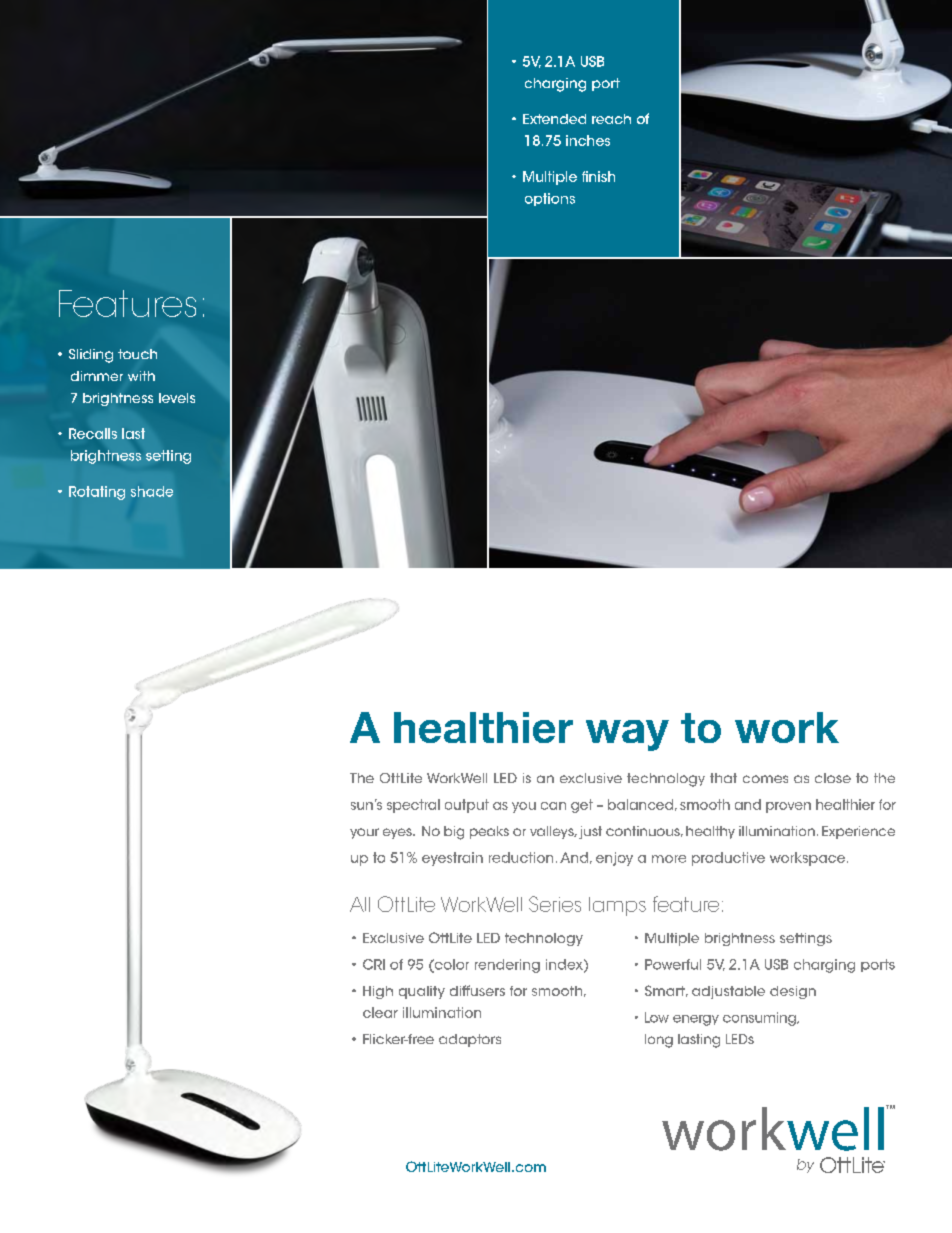  I want to click on your, so click(364, 833).
